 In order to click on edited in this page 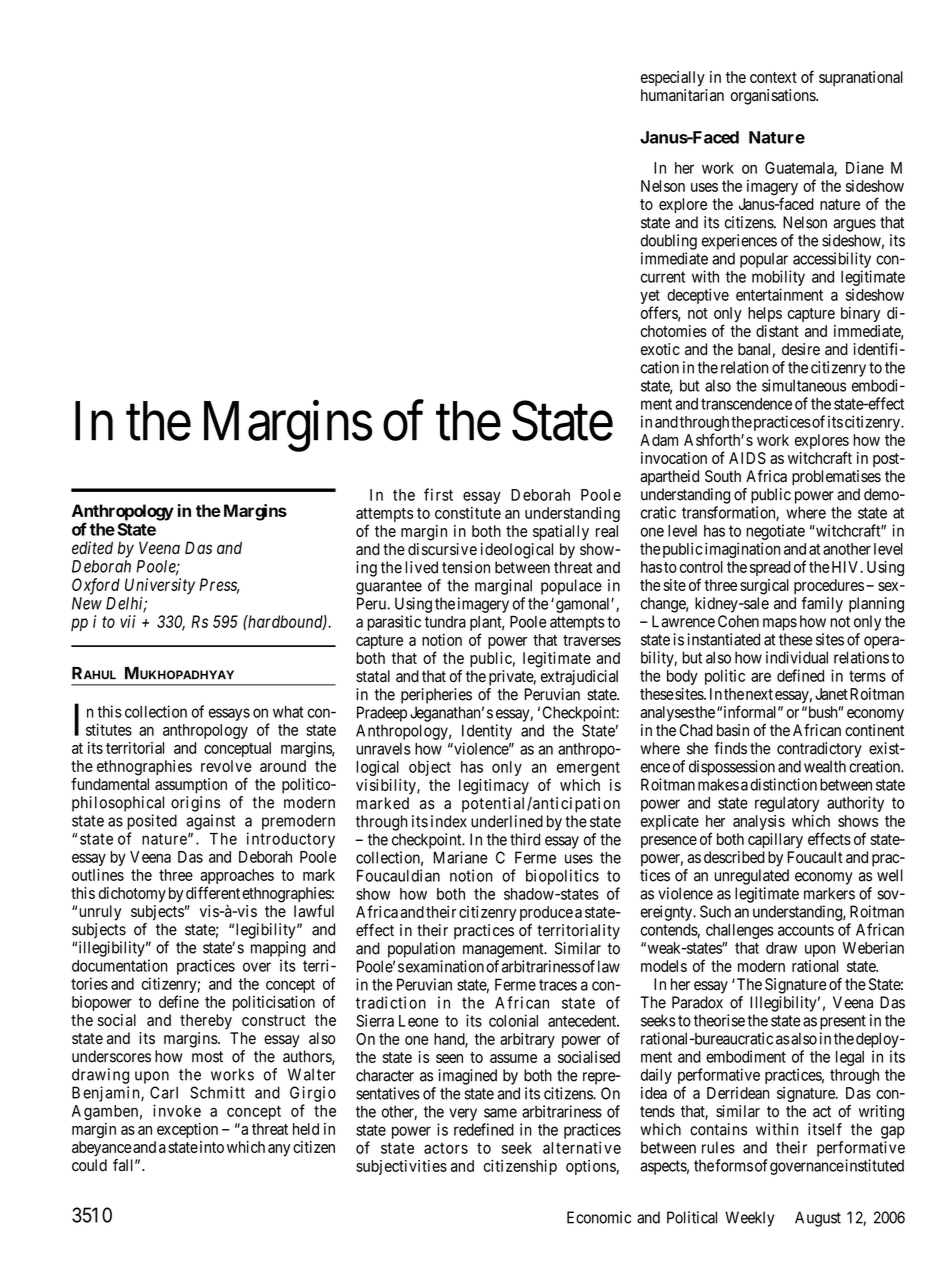, I will do `click(92, 548)`.
